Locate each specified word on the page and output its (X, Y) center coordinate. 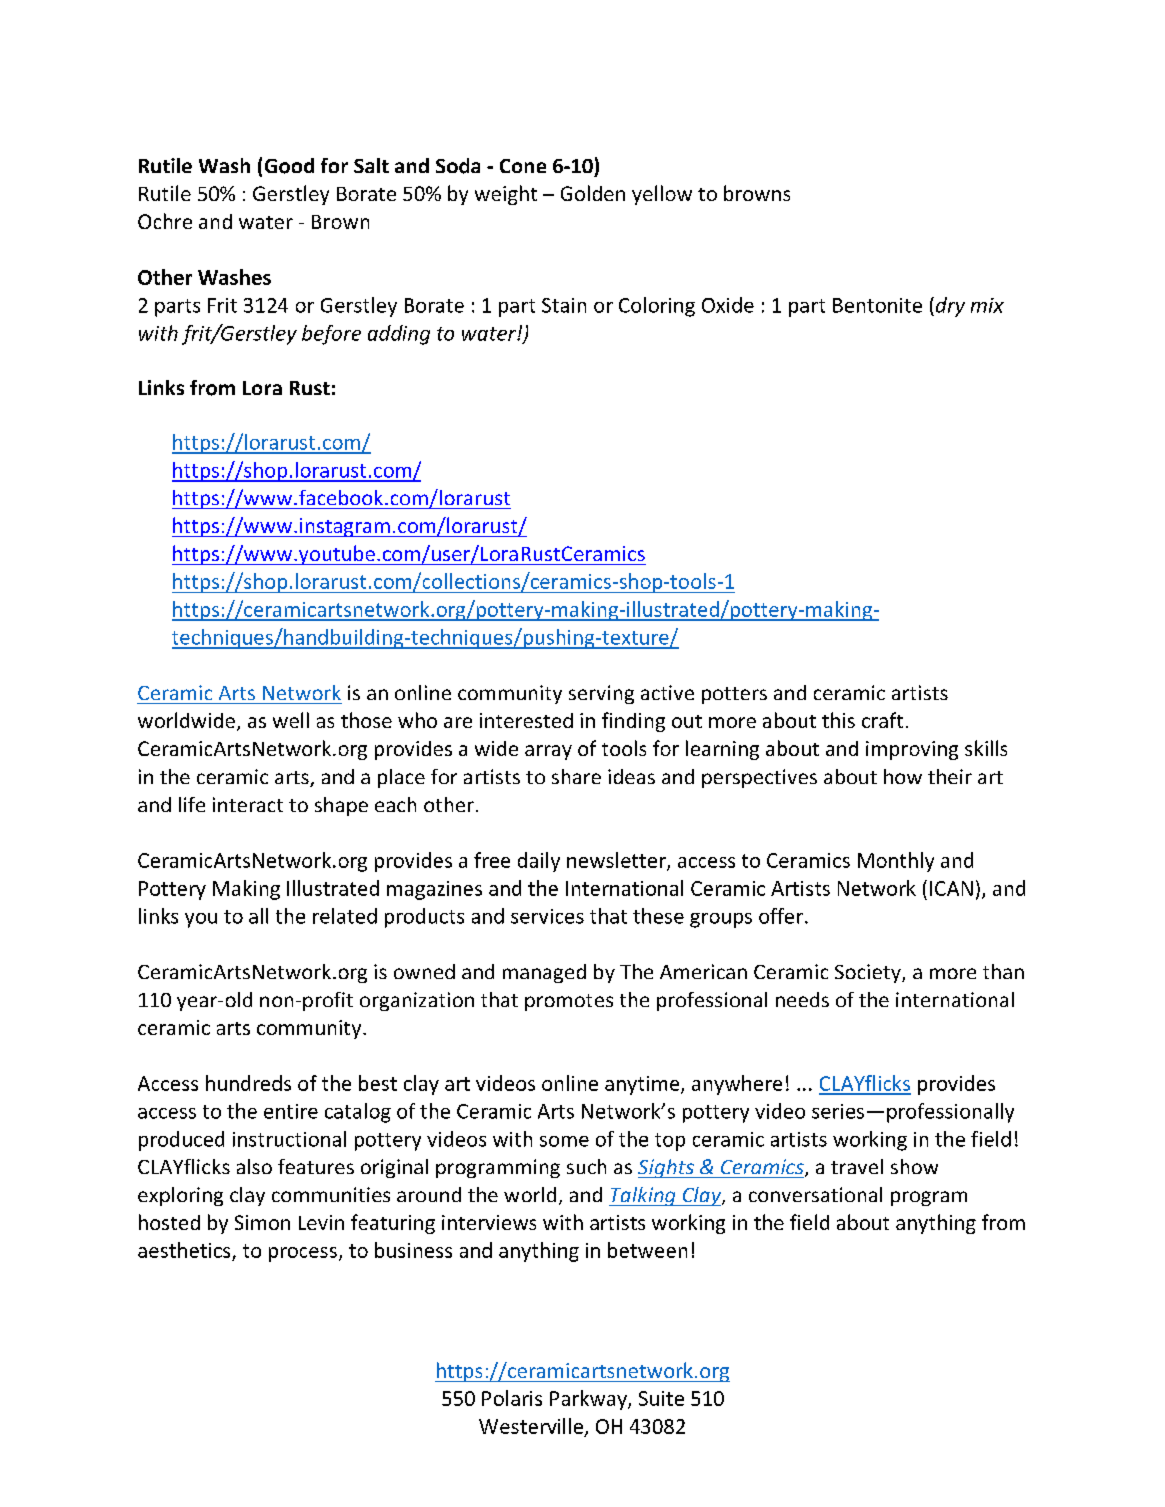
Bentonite (877, 305)
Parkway (589, 1400)
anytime (643, 1085)
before (331, 335)
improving (912, 750)
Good (289, 166)
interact (248, 804)
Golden (593, 193)
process (303, 1254)
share (576, 776)
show (914, 1166)
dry (949, 307)
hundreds (248, 1083)
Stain (564, 305)
